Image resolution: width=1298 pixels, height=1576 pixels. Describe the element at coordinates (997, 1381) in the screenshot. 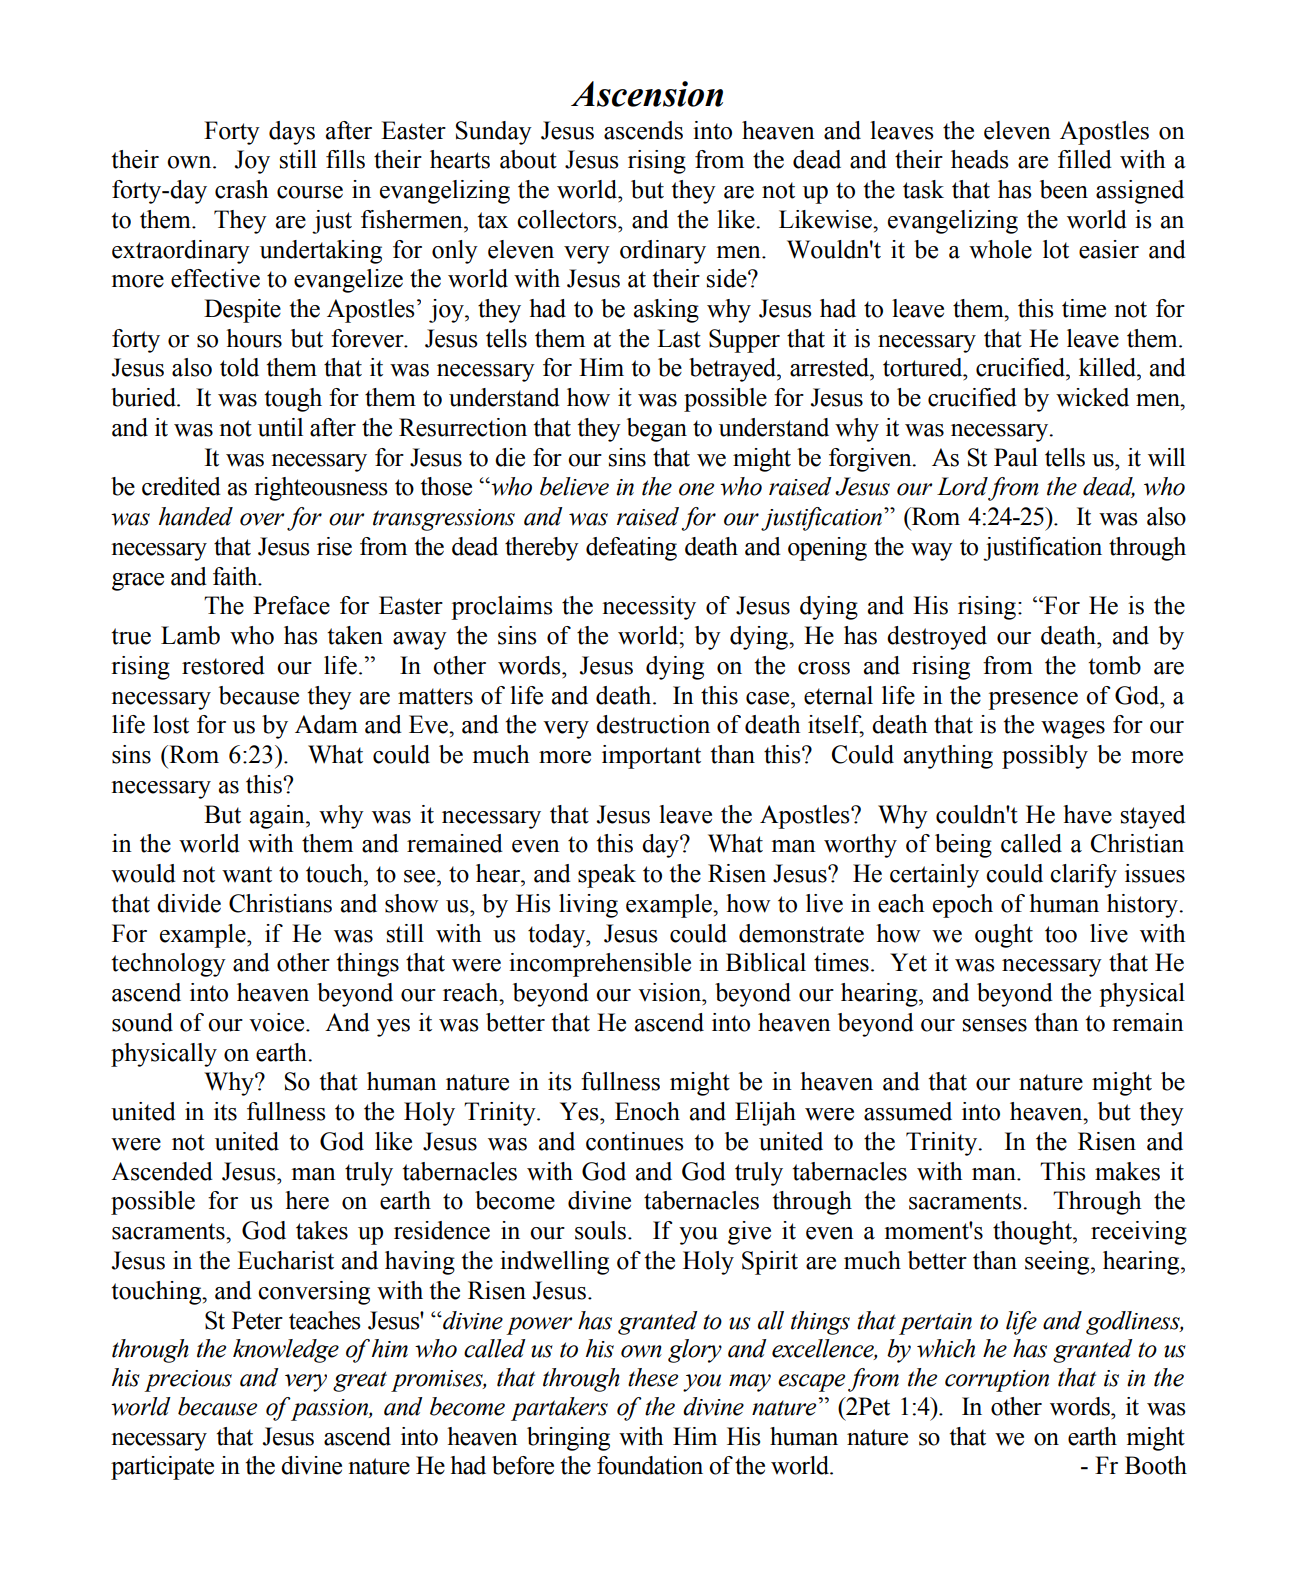

I see `corruption` at that location.
